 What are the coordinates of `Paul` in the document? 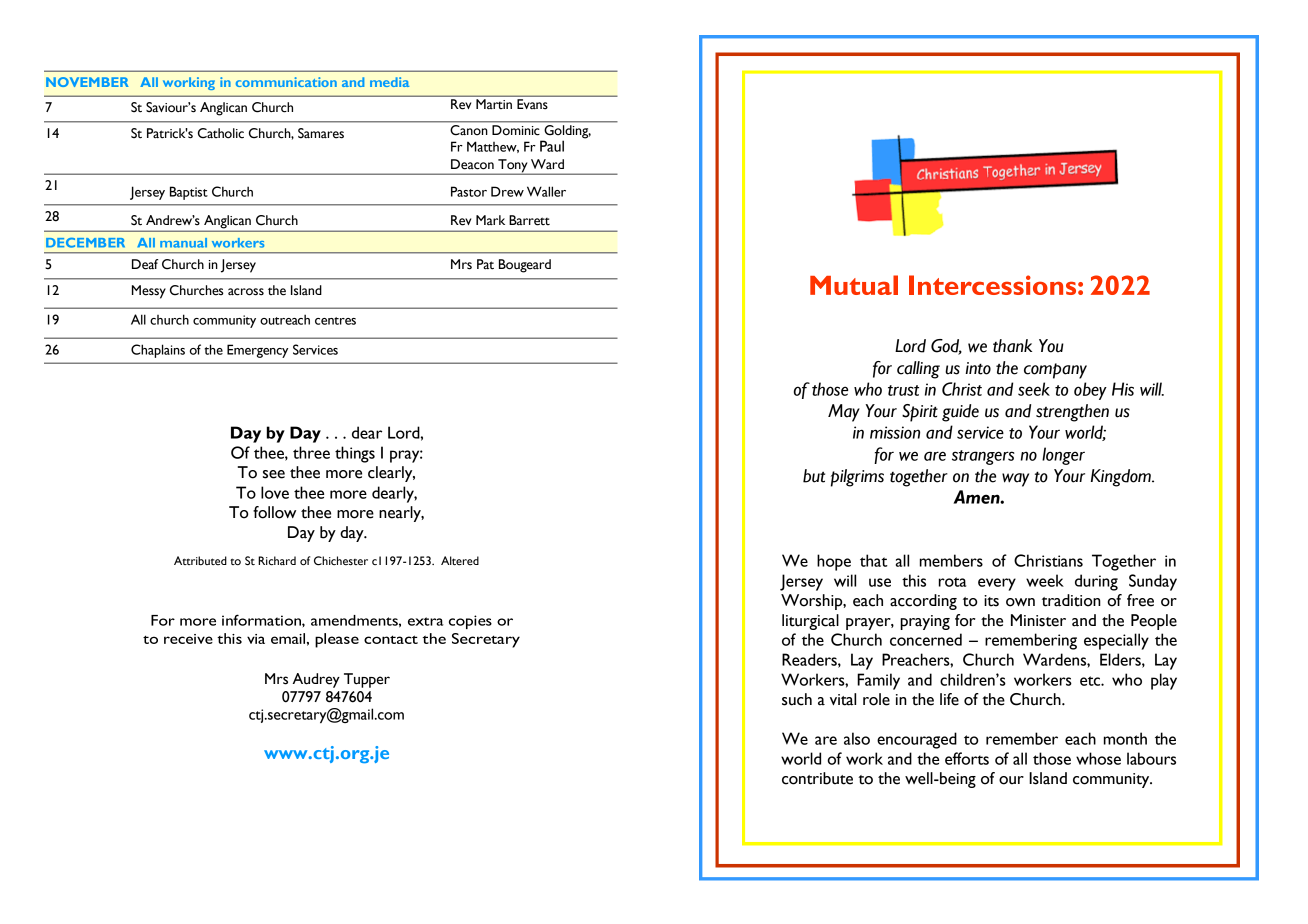 It's located at (552, 146).
